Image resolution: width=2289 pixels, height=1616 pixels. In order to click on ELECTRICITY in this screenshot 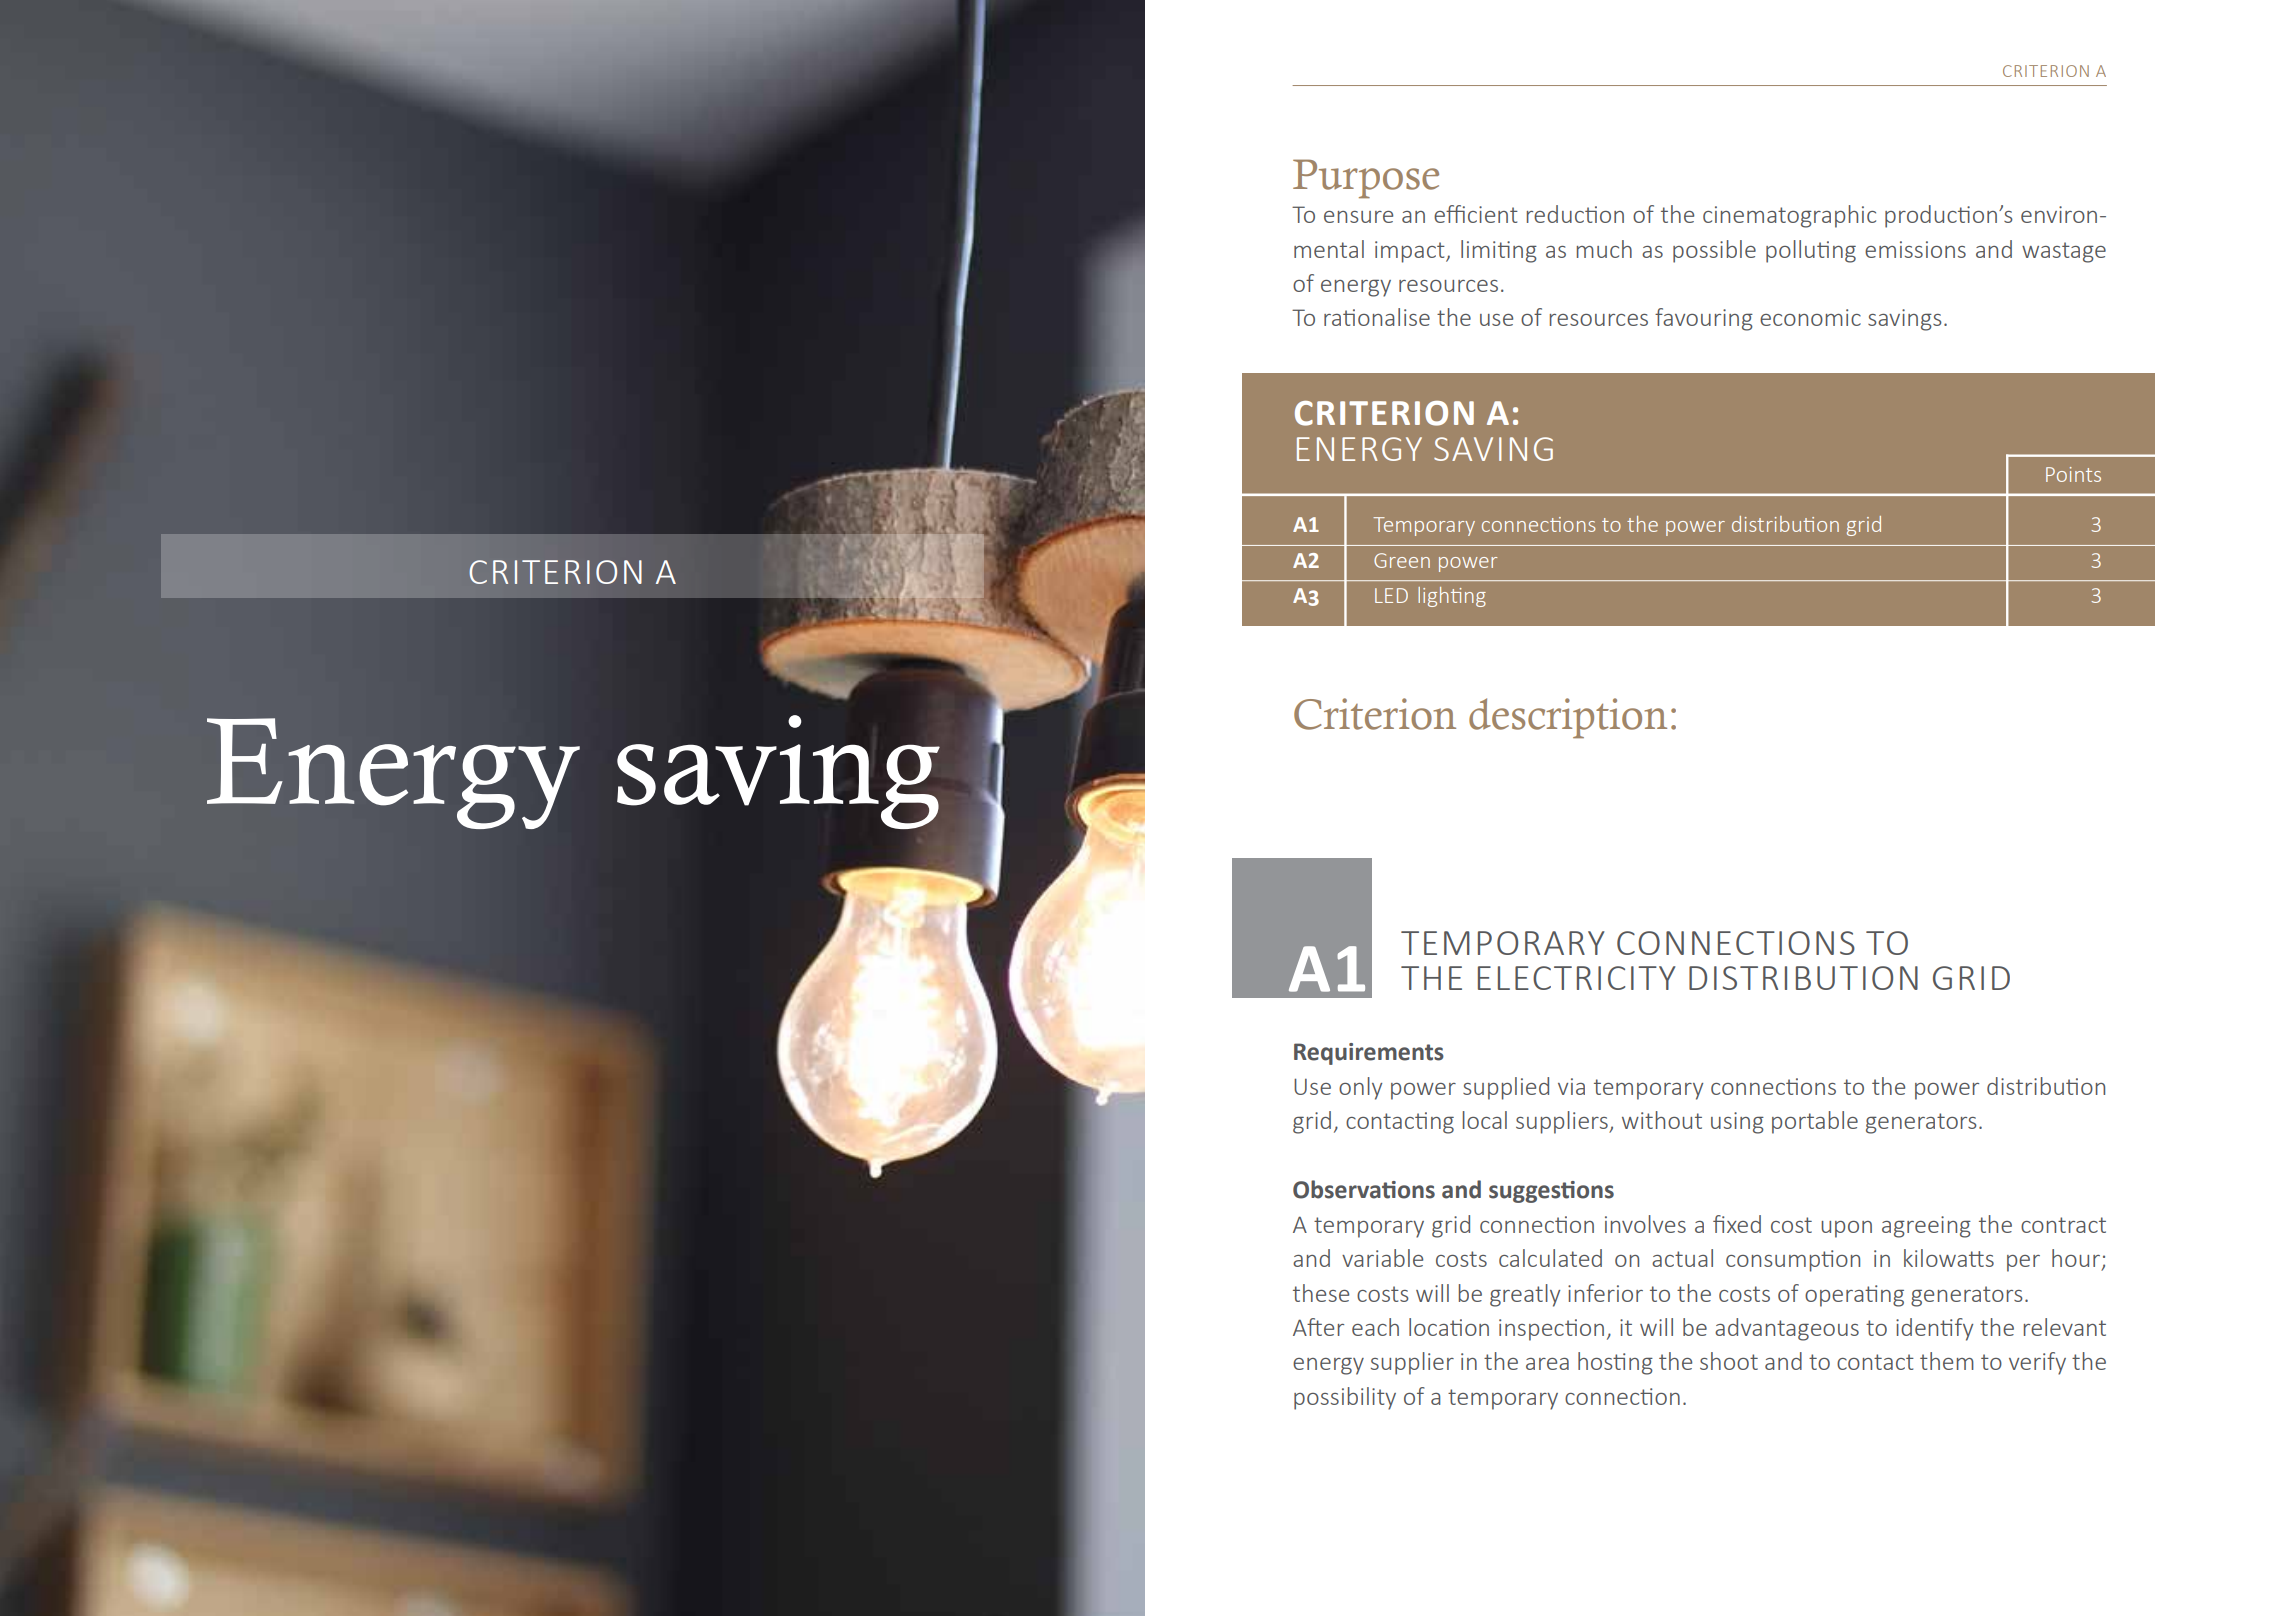, I will do `click(1577, 978)`.
